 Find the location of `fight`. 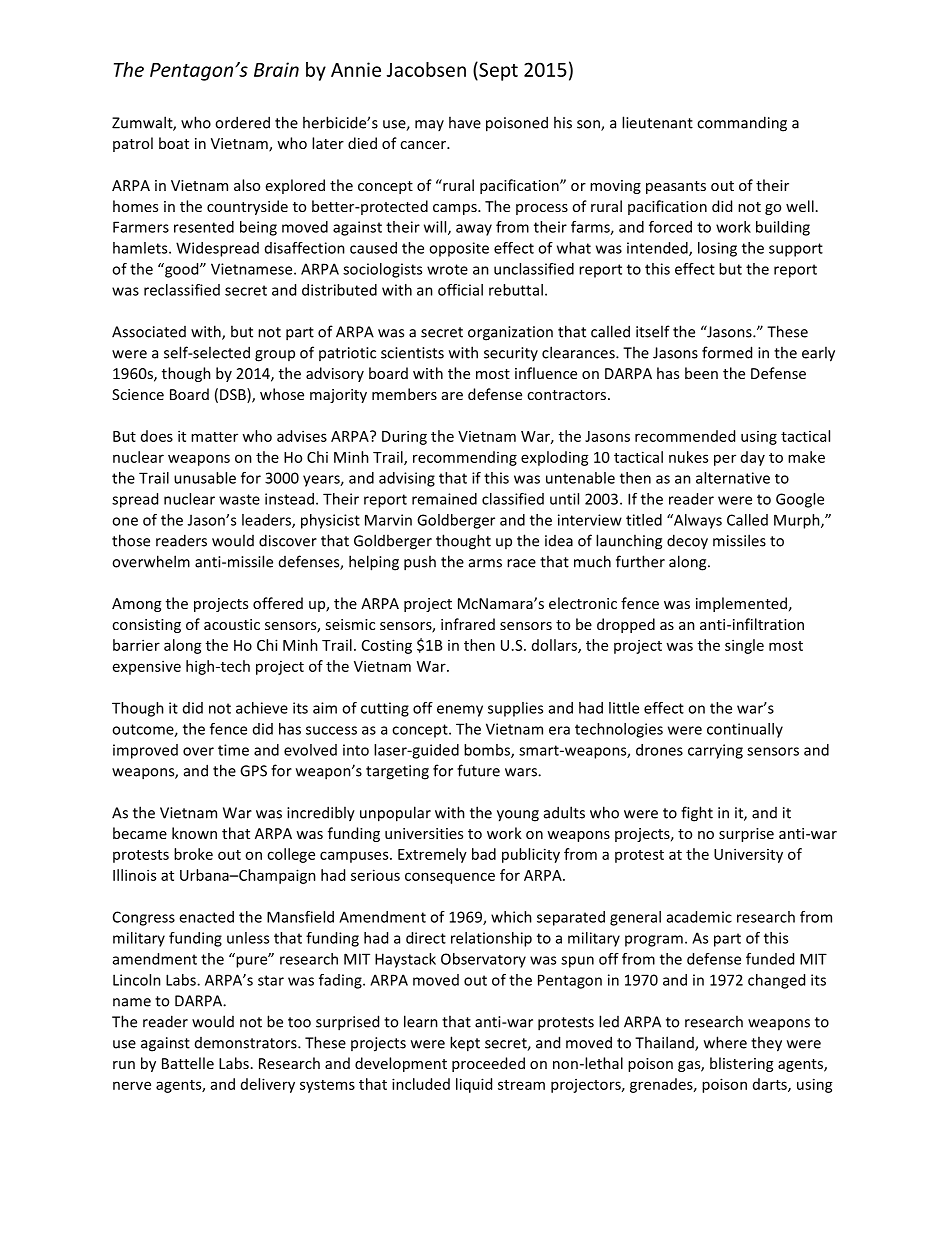

fight is located at coordinates (697, 814).
